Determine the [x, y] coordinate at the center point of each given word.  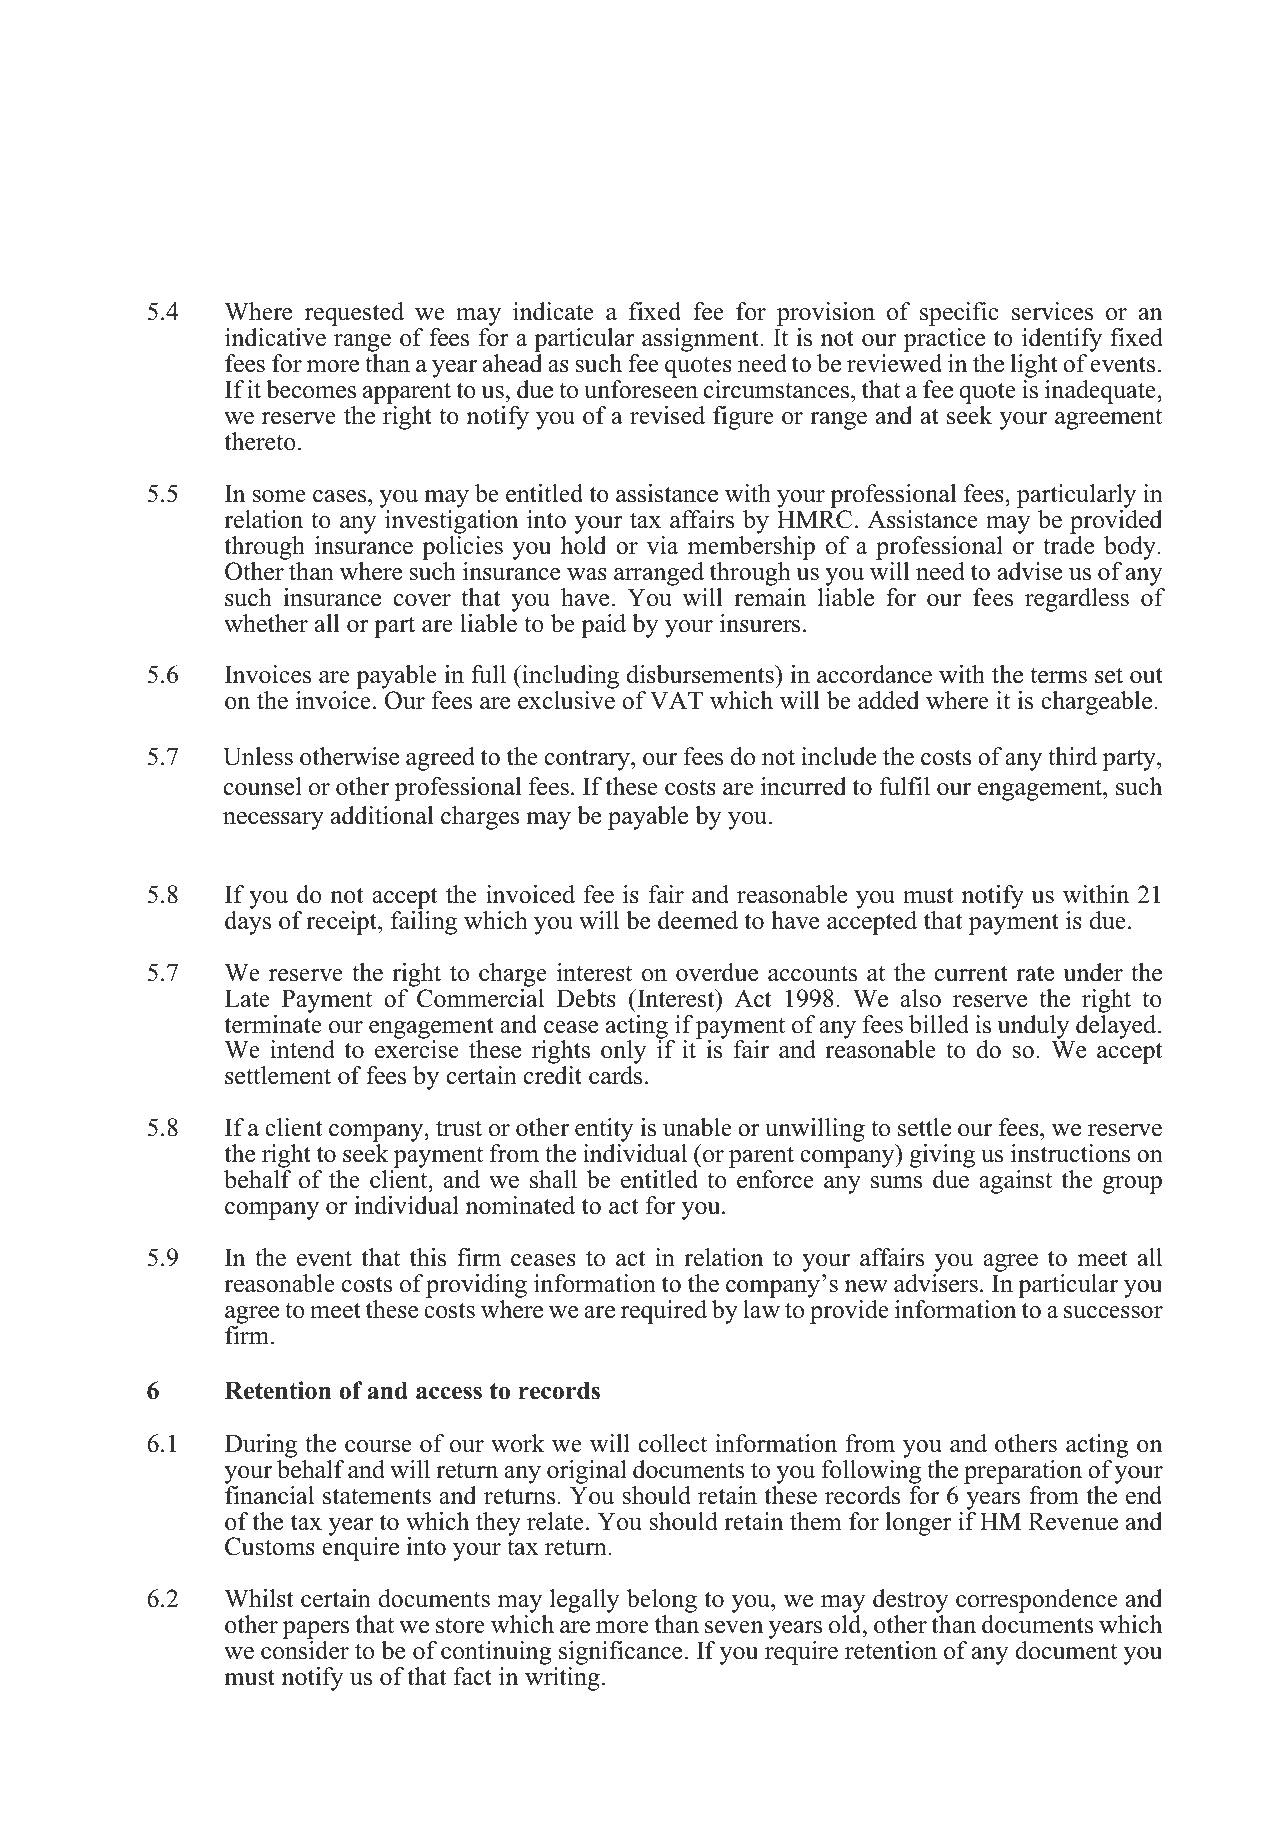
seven [734, 1627]
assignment [701, 340]
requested [354, 314]
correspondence [1038, 1602]
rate [1035, 973]
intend [302, 1049]
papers [316, 1631]
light [1034, 367]
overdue [717, 972]
